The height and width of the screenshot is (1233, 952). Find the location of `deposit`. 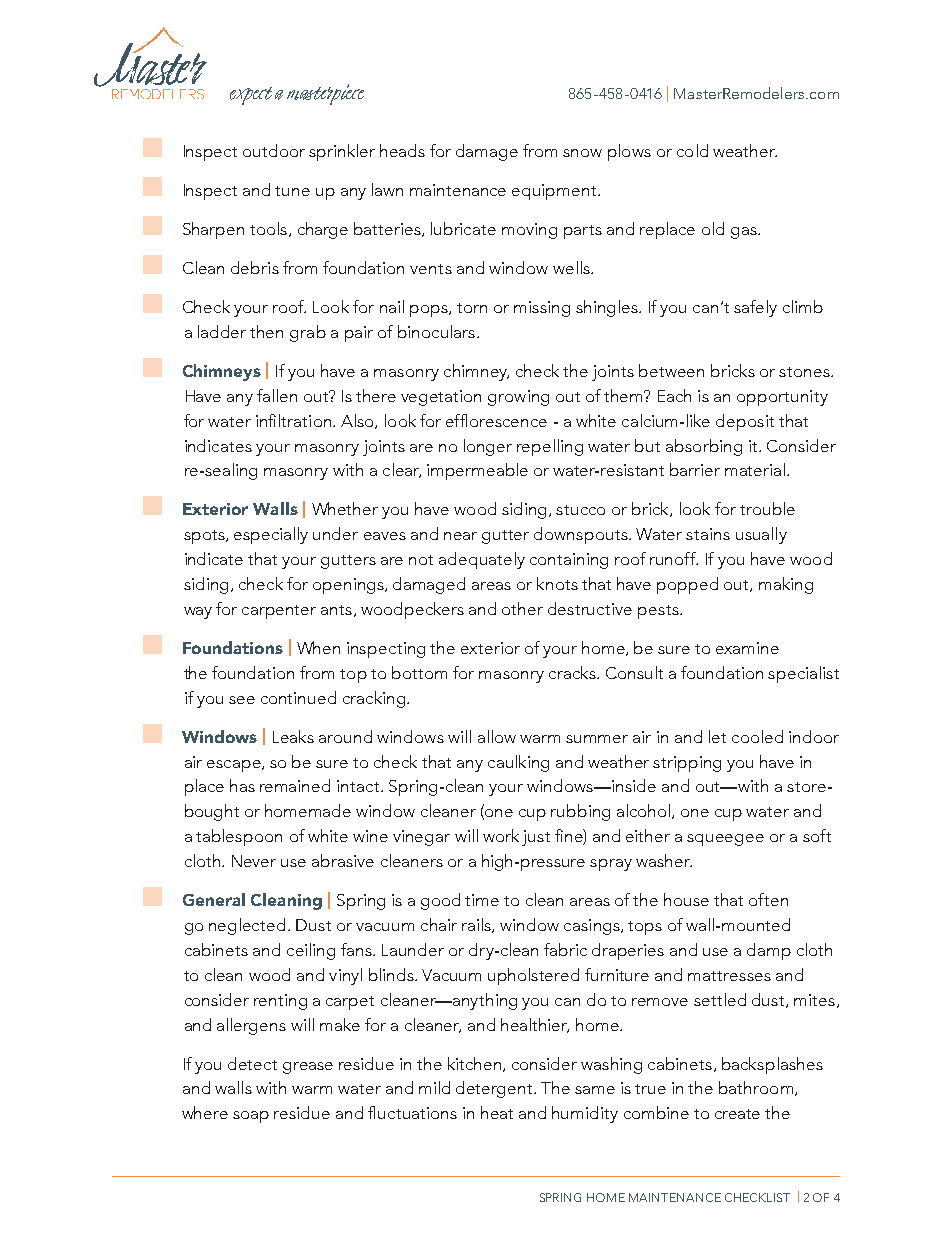

deposit is located at coordinates (745, 422).
